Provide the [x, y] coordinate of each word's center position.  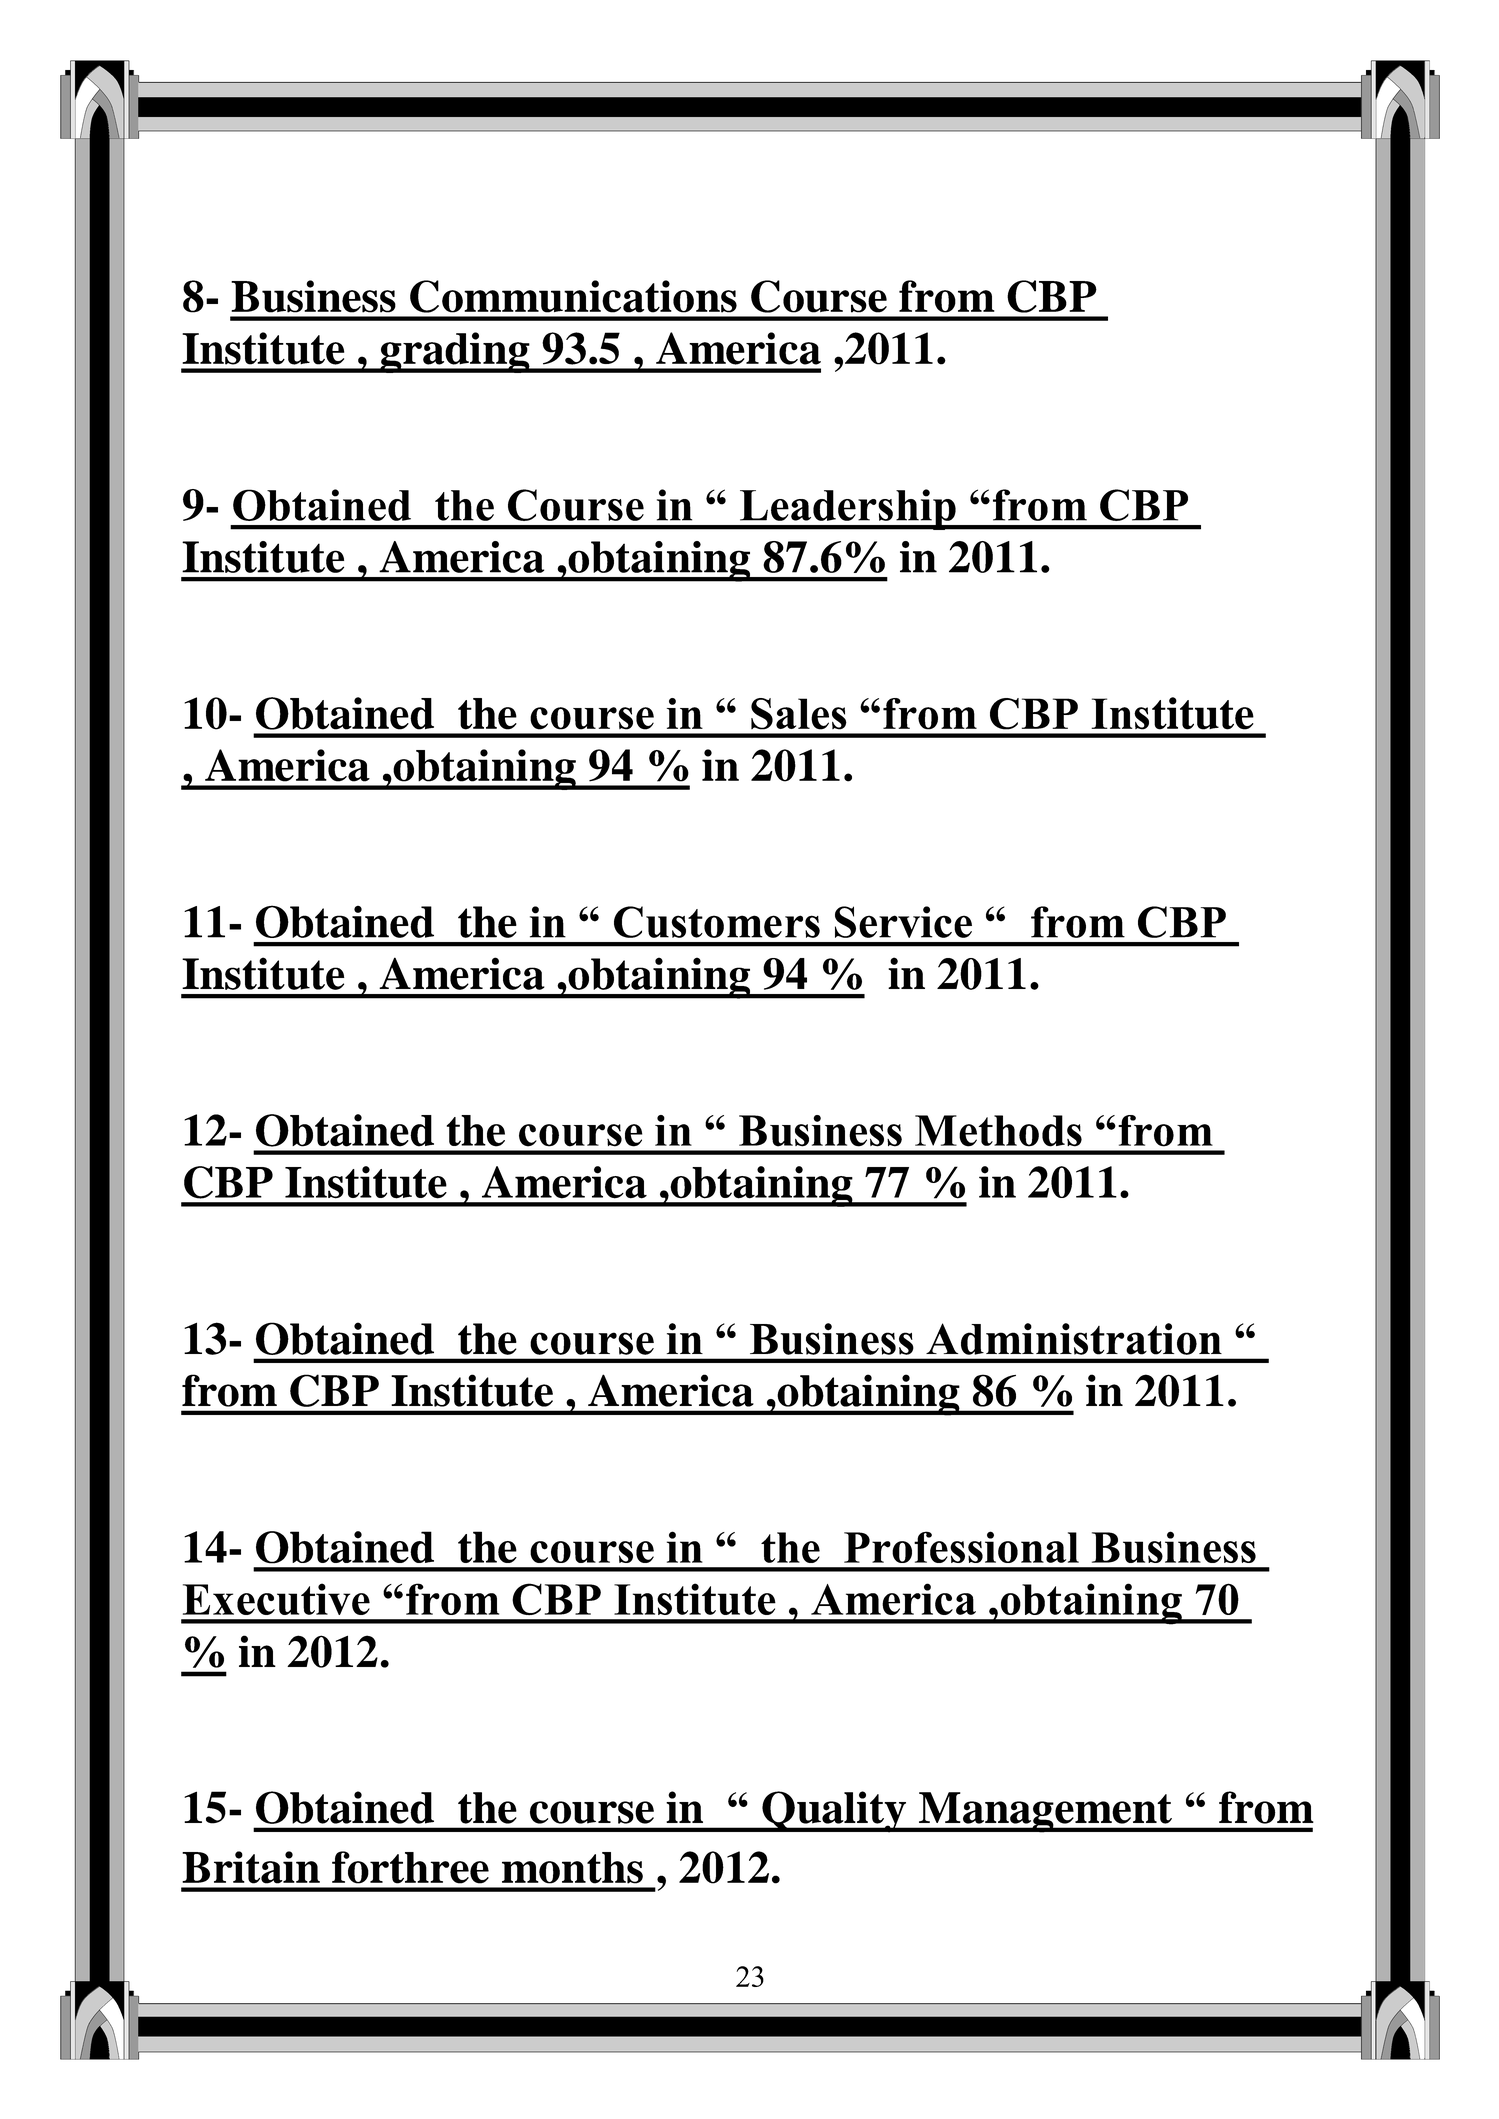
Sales [799, 714]
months [572, 1868]
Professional [961, 1547]
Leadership [848, 509]
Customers [717, 922]
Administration [1074, 1339]
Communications [573, 296]
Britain [251, 1867]
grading [455, 352]
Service [903, 922]
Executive [276, 1599]
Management [1045, 1812]
